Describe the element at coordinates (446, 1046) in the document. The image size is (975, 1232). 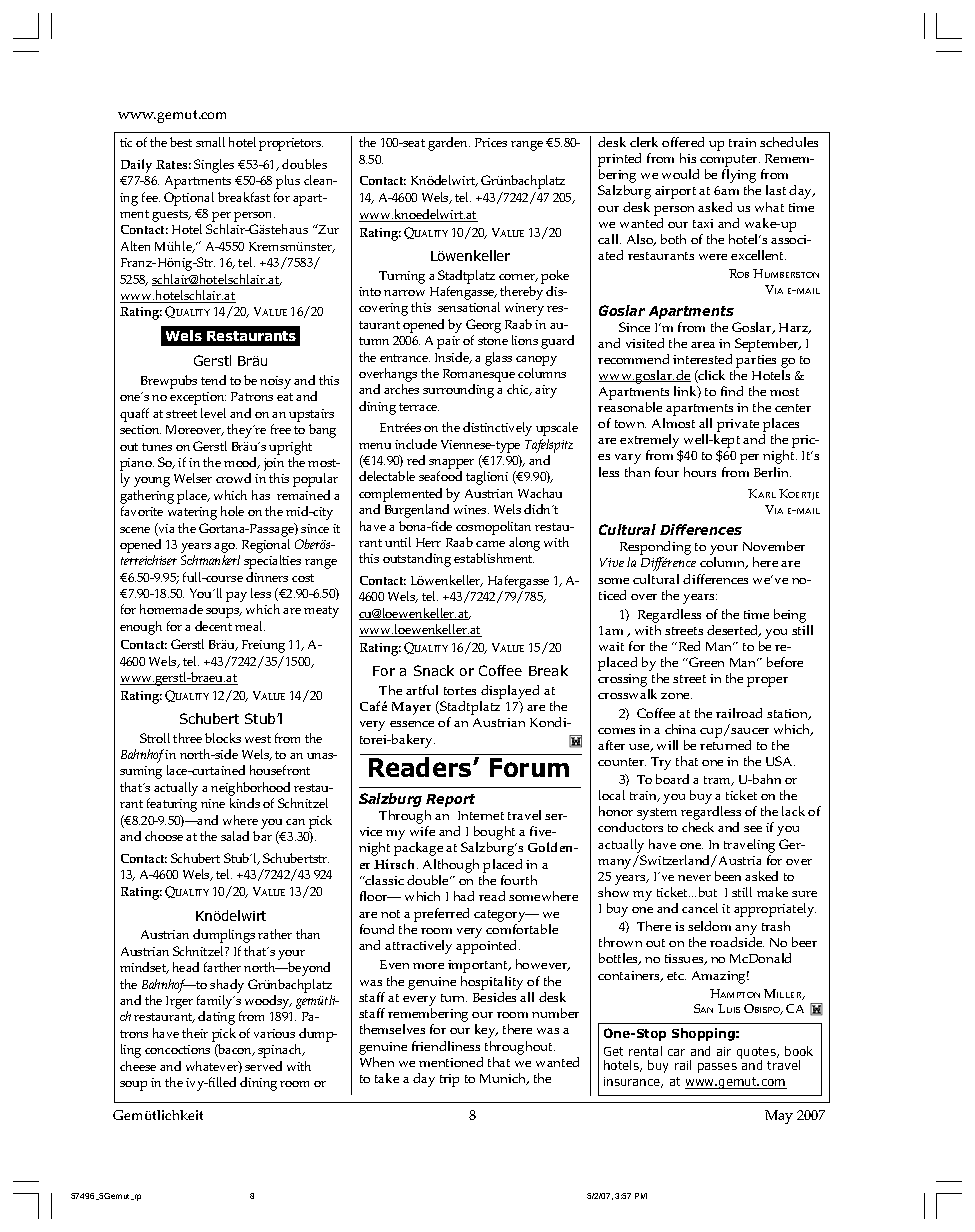
I see `friendliness` at that location.
